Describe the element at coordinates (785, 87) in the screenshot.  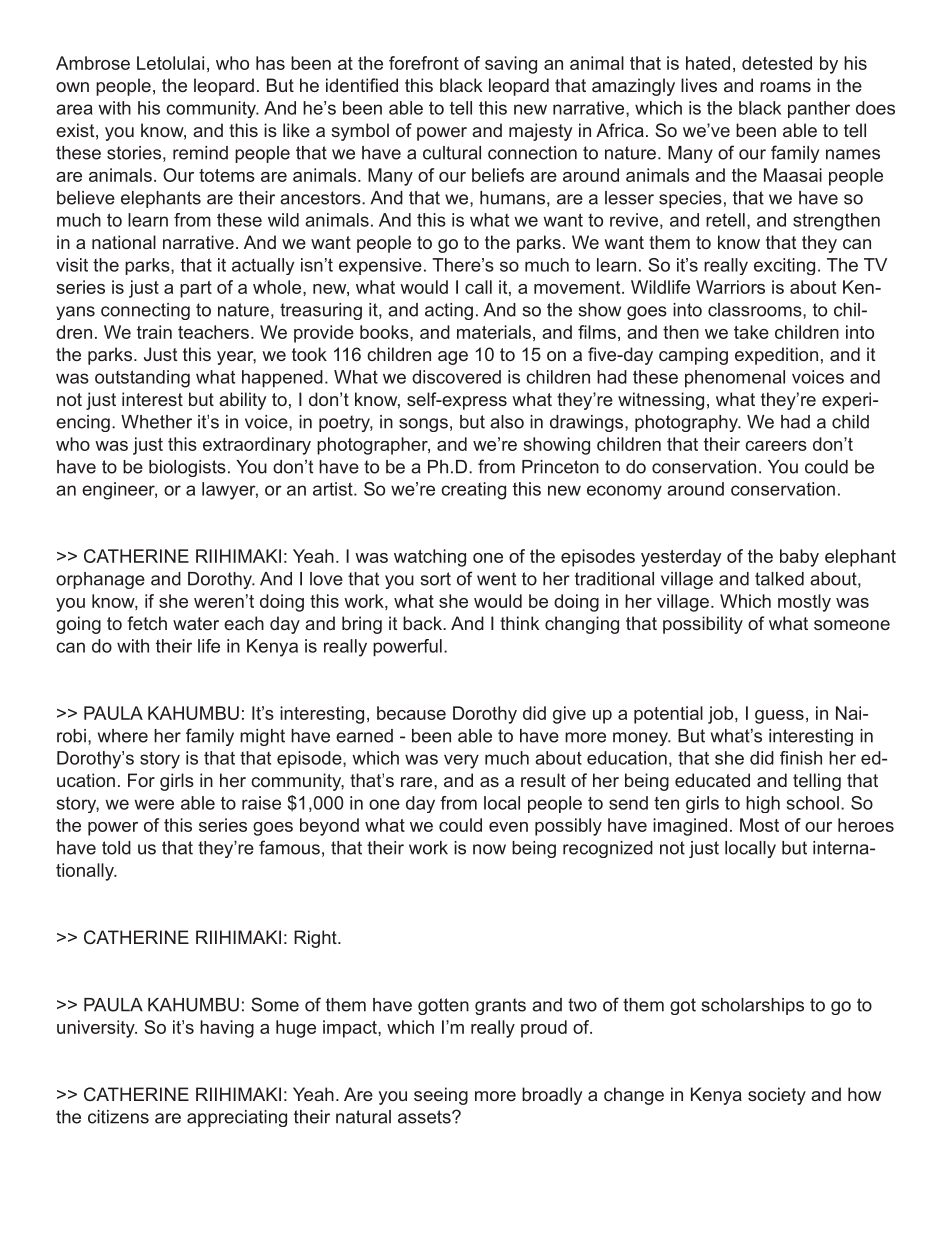
I see `roams` at that location.
